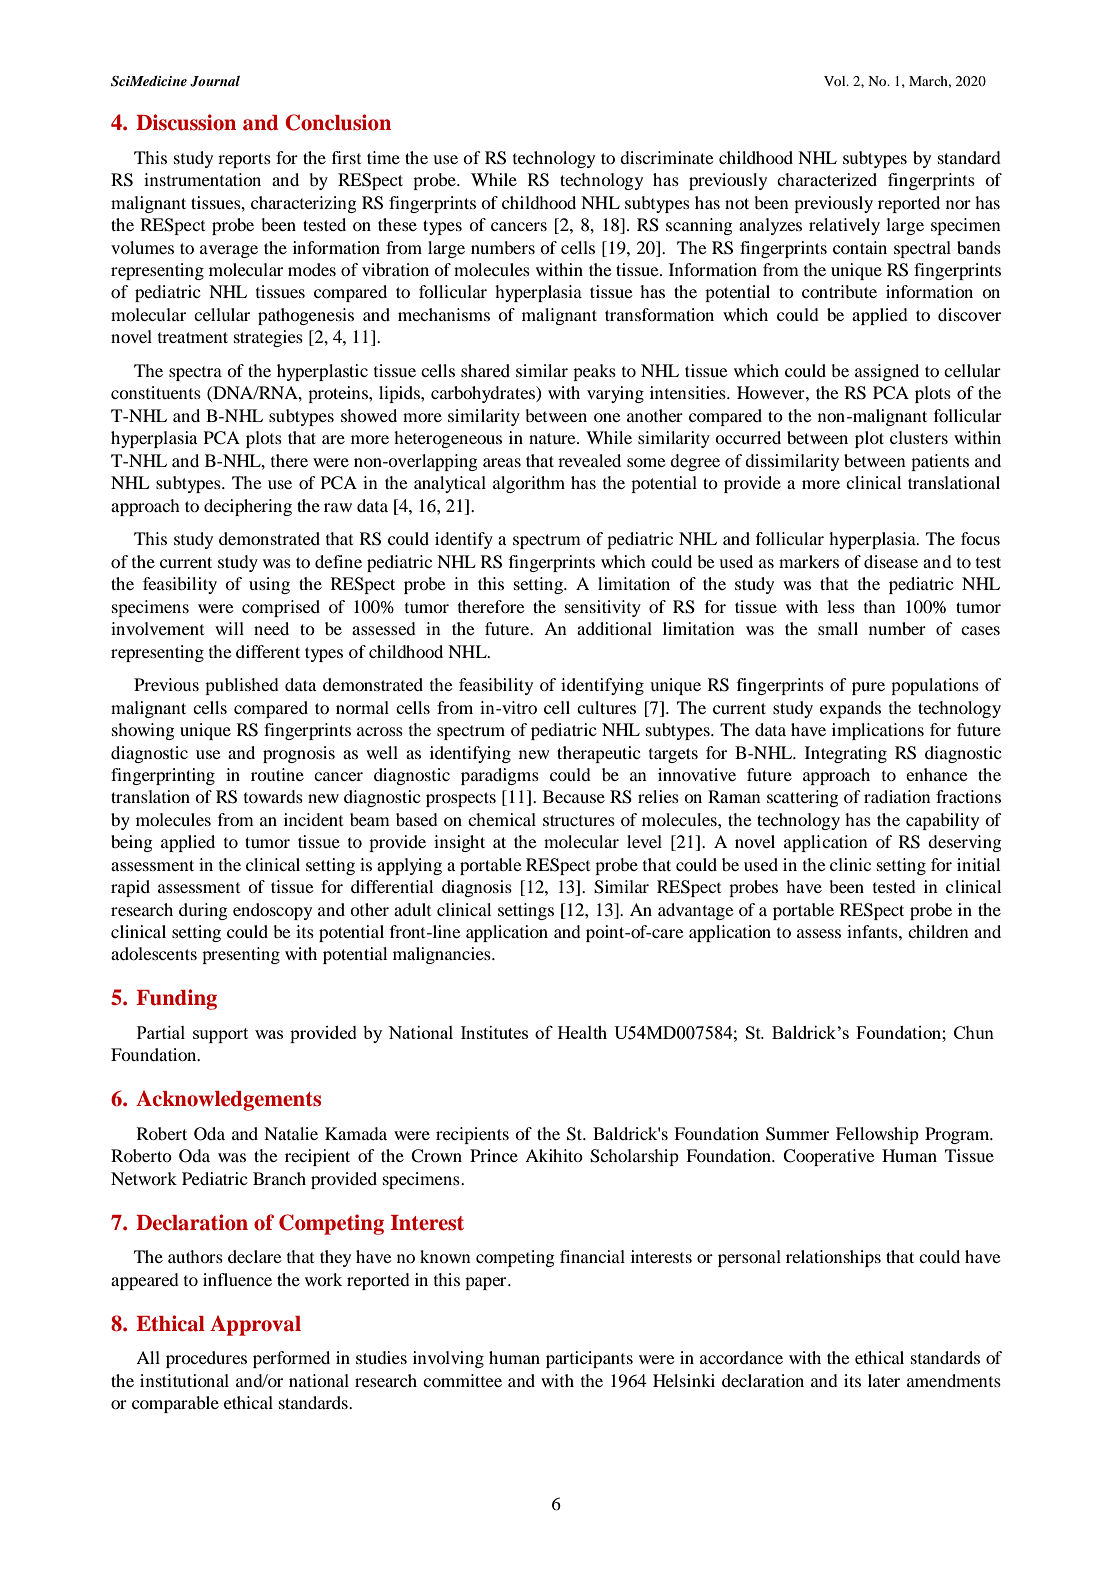  What do you see at coordinates (884, 1380) in the screenshot?
I see `later` at bounding box center [884, 1380].
